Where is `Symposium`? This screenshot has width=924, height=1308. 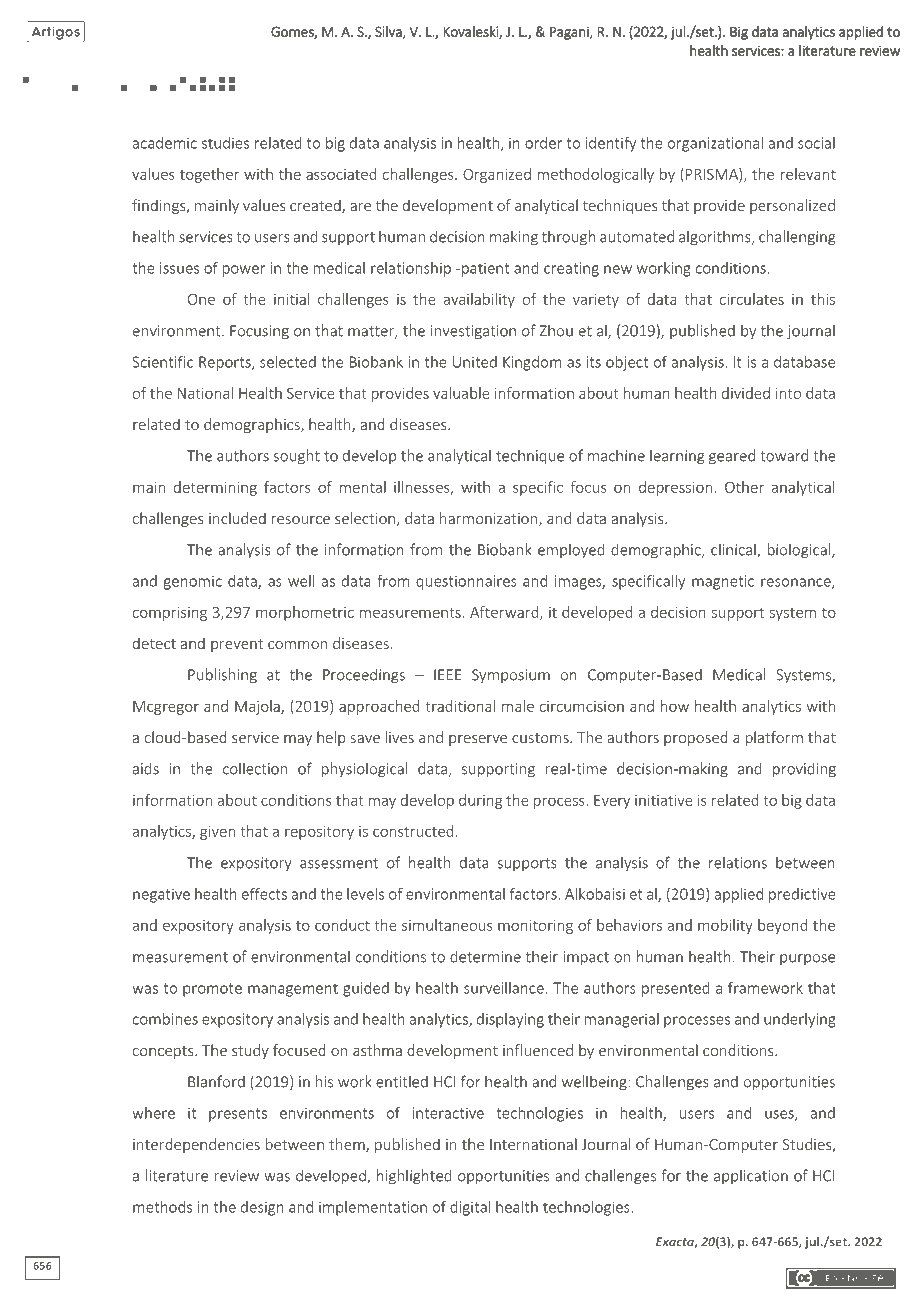
Symposium is located at coordinates (511, 676).
